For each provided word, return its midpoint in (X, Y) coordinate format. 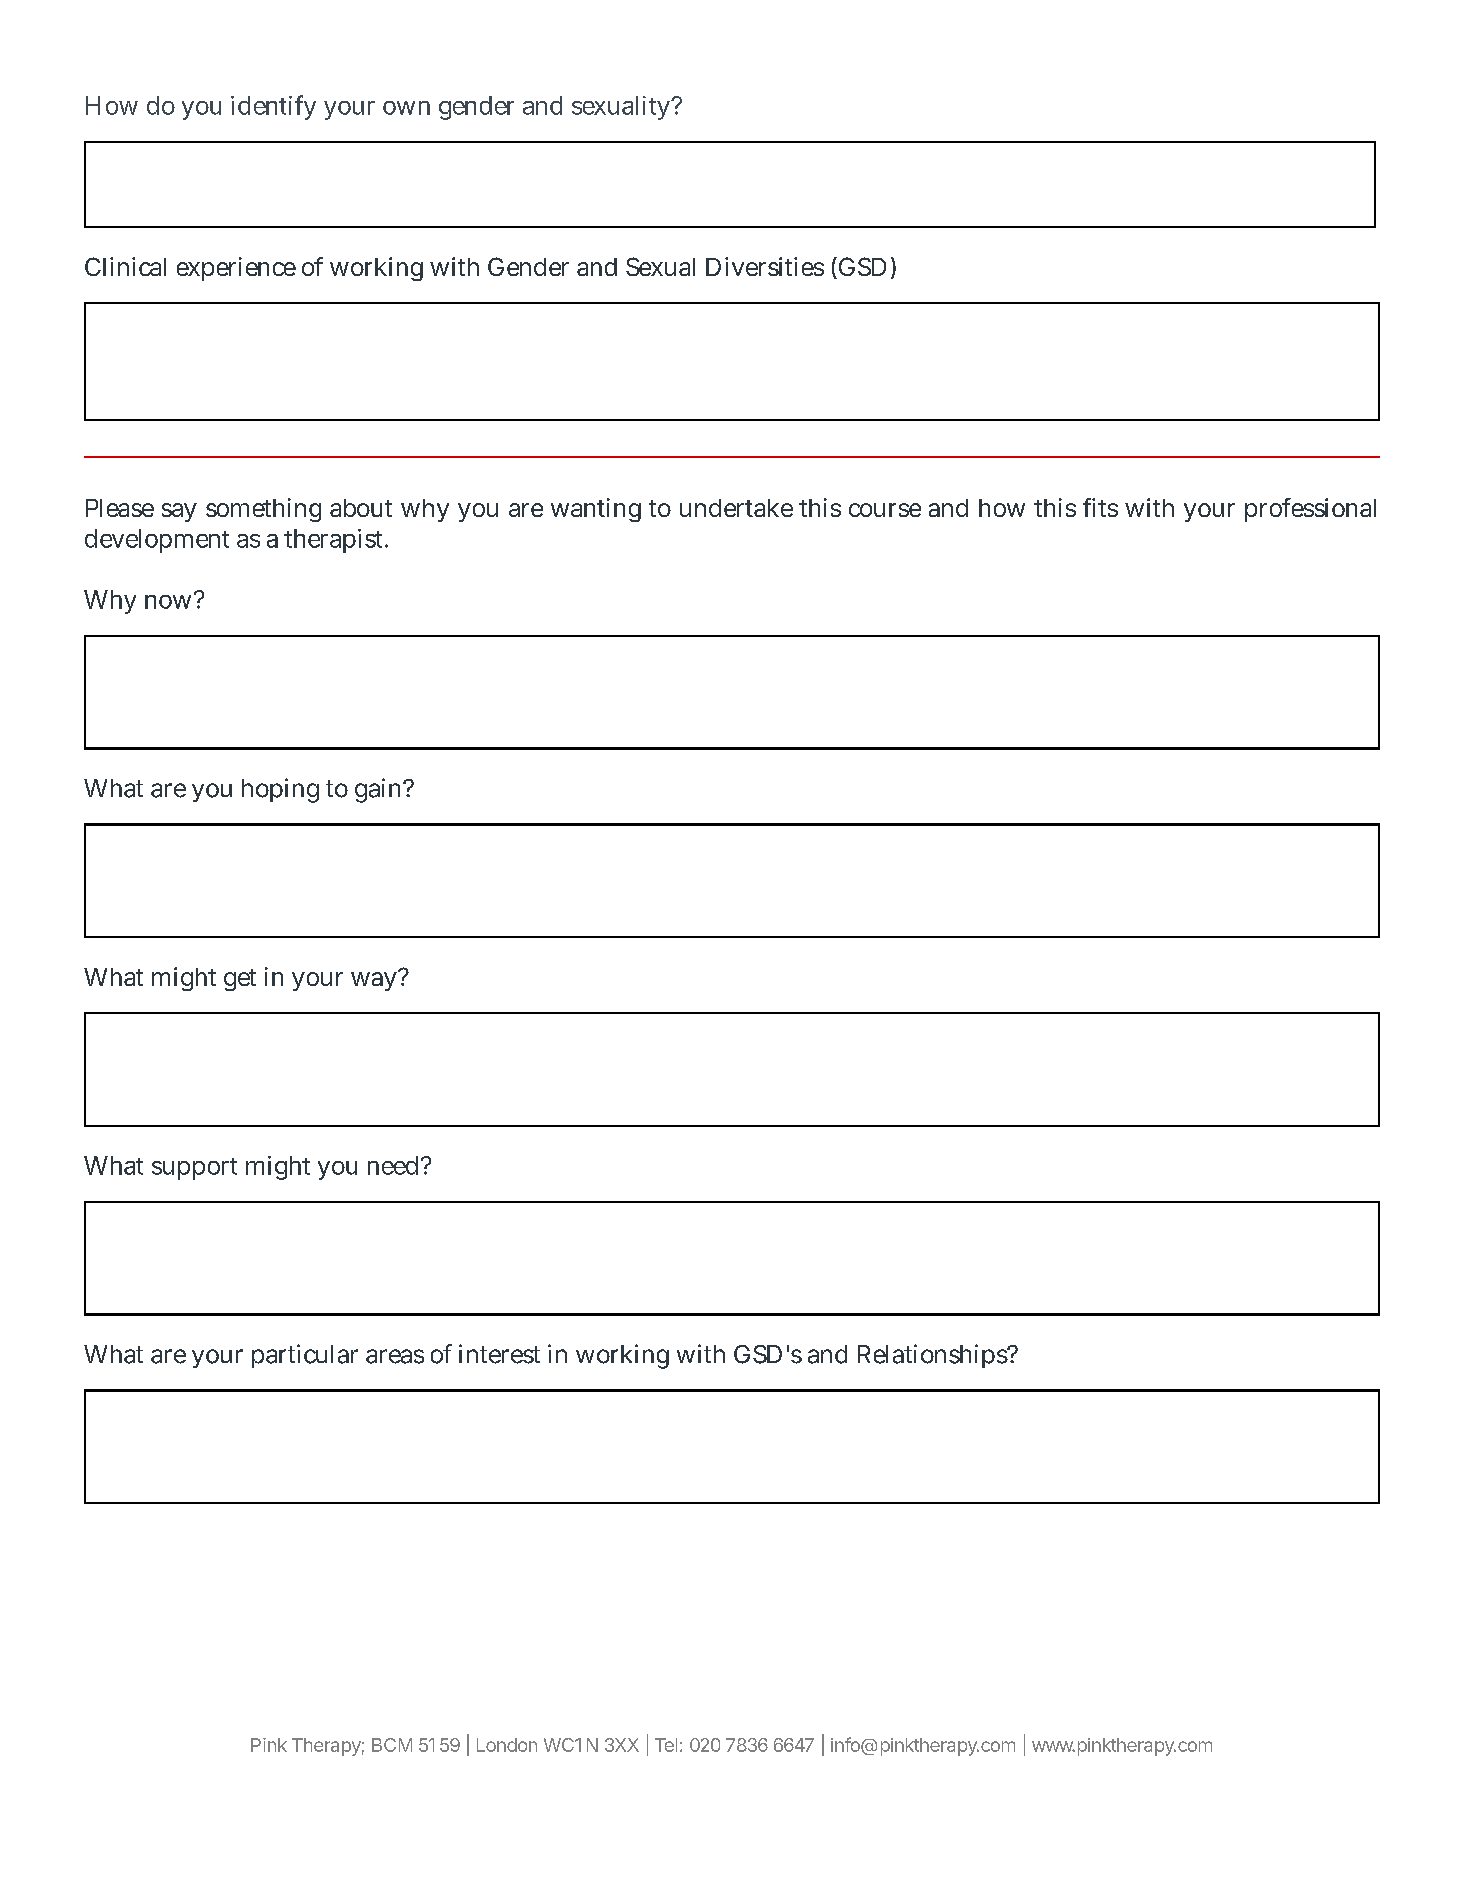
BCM (392, 1745)
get (240, 980)
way (375, 981)
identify (273, 107)
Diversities (765, 266)
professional (1310, 510)
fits (1100, 507)
